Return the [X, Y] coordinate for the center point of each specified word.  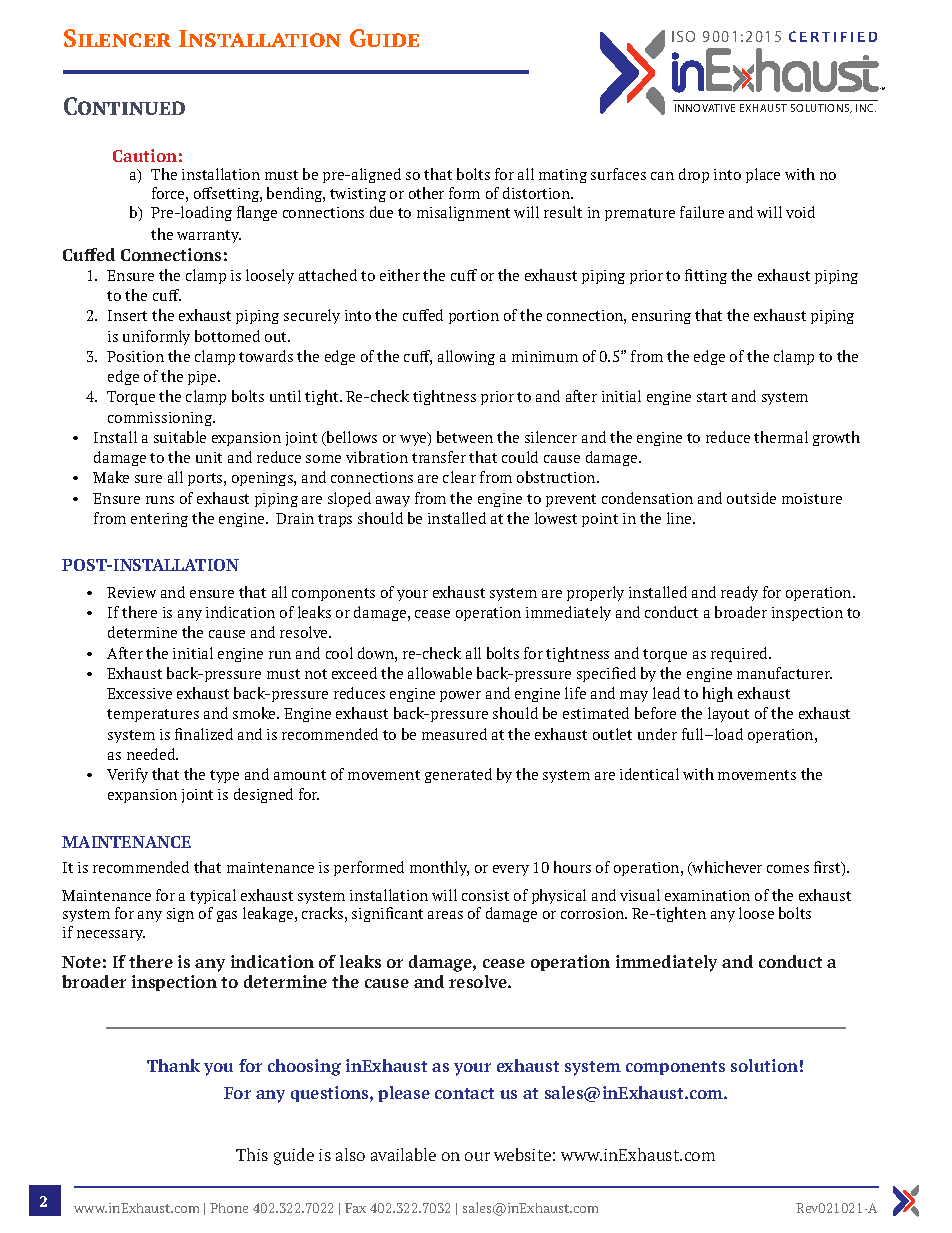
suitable [180, 437]
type [224, 776]
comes [788, 869]
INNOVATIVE [705, 108]
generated [458, 775]
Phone [229, 1208]
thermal [781, 437]
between [465, 437]
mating [563, 176]
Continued [124, 106]
